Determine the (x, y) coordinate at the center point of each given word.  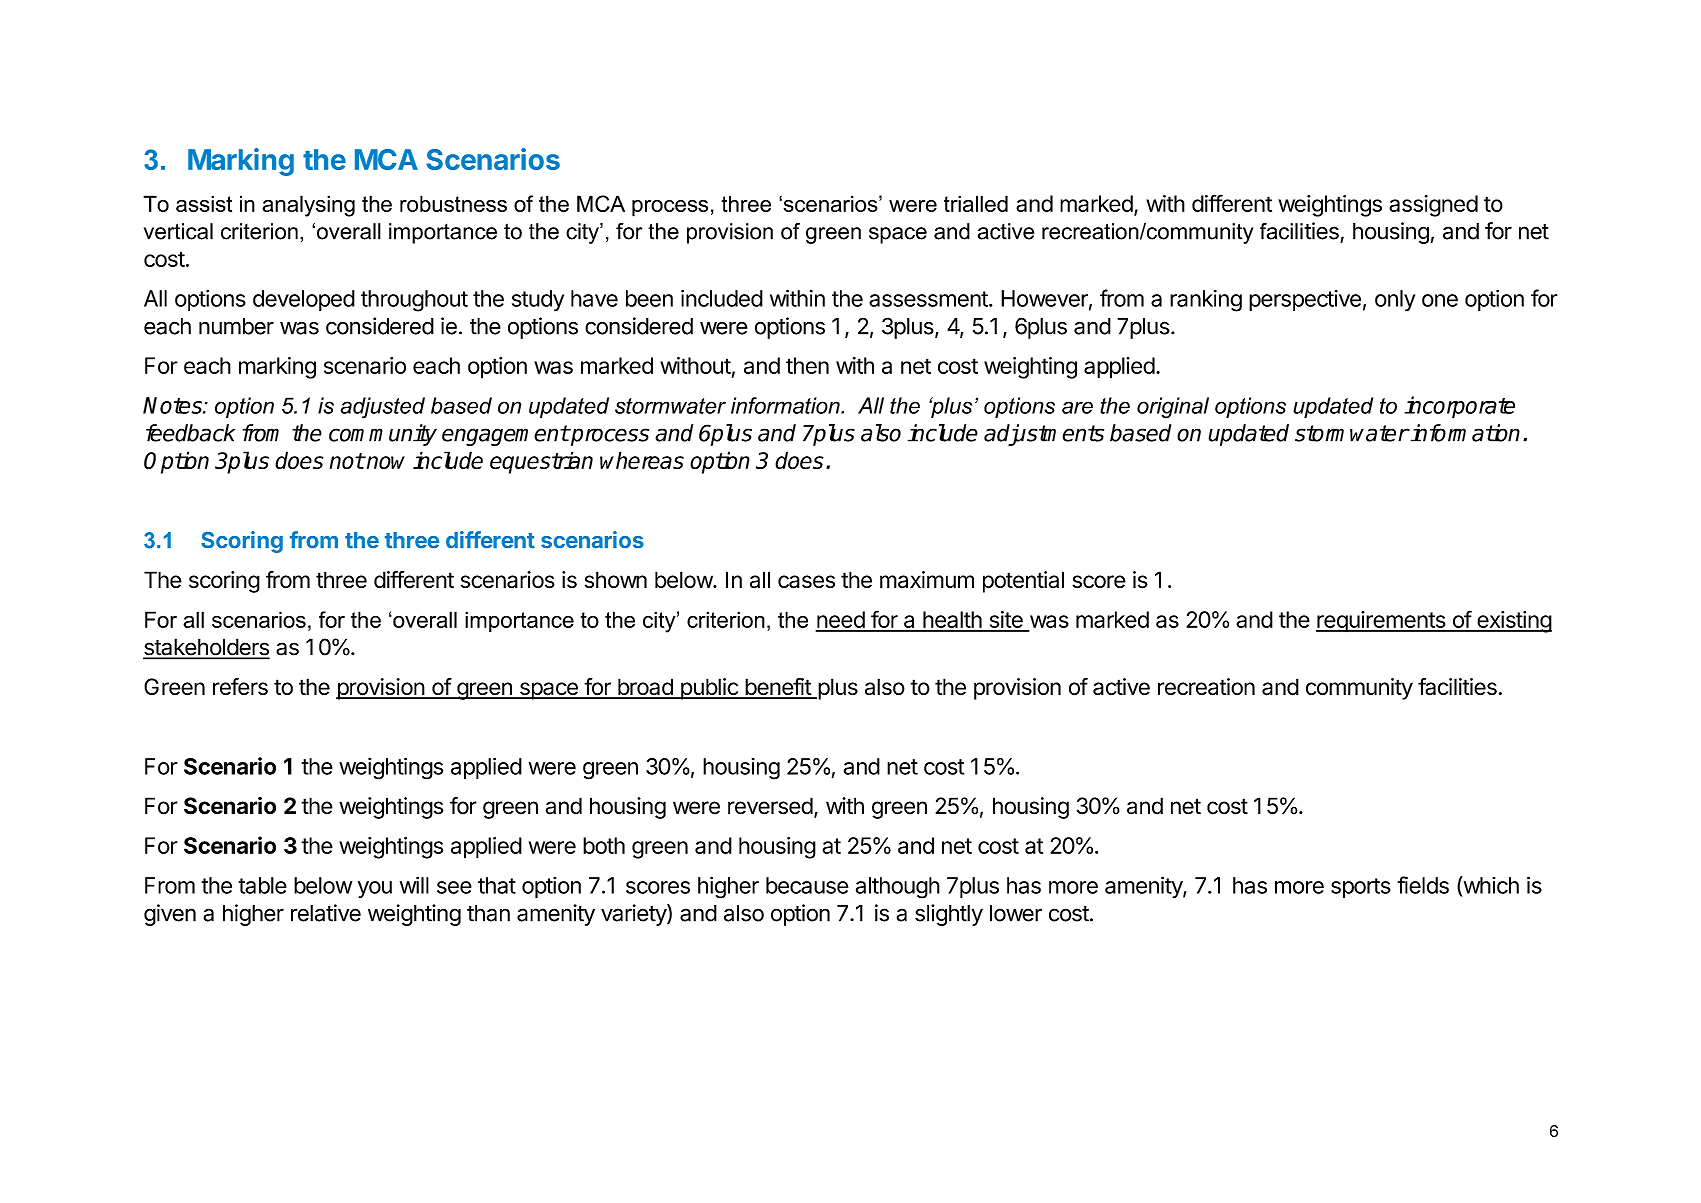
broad (645, 688)
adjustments (1044, 435)
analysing (308, 206)
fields (1423, 885)
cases (806, 582)
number (236, 326)
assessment (928, 299)
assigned (1433, 206)
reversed (770, 806)
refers (240, 686)
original (1173, 408)
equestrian (541, 462)
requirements (1381, 622)
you (375, 889)
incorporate (1460, 407)
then (807, 365)
